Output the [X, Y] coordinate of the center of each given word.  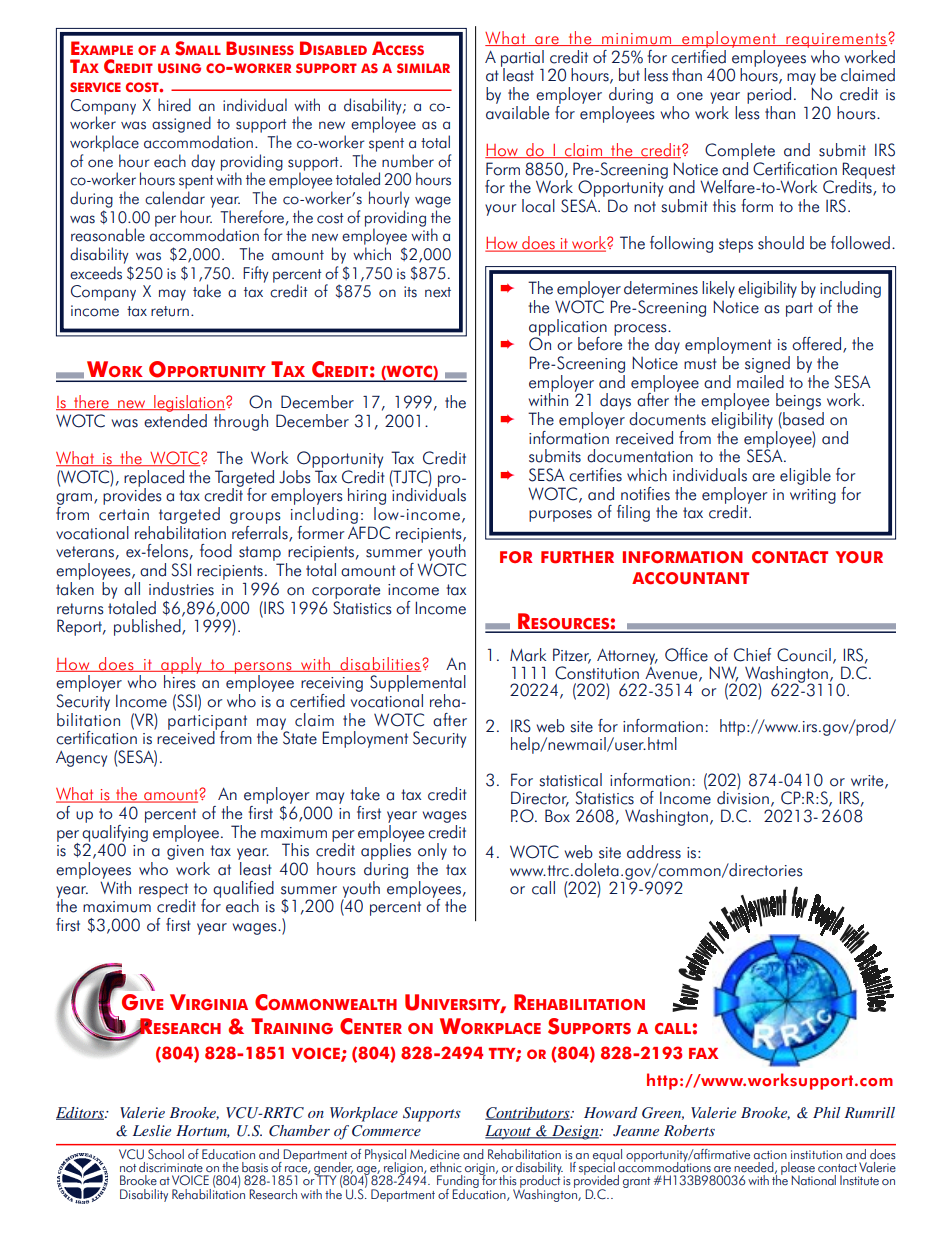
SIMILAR [423, 68]
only [432, 853]
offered [816, 344]
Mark [528, 655]
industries [181, 589]
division [743, 796]
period [769, 95]
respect [163, 891]
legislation [188, 403]
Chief [753, 655]
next [438, 292]
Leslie [152, 1130]
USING [179, 68]
